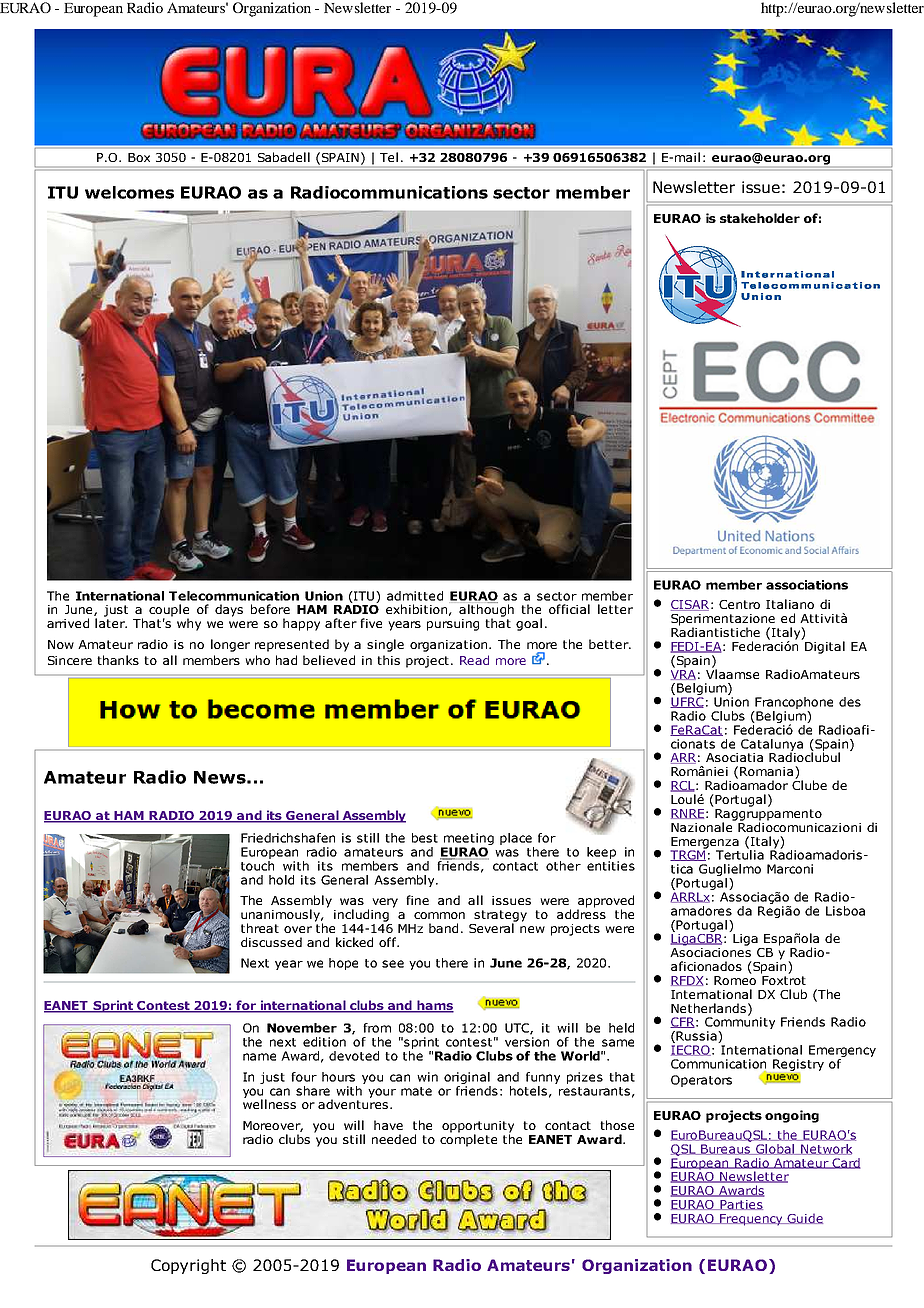 The height and width of the image is (1308, 924). What do you see at coordinates (790, 604) in the image?
I see `Italiano` at bounding box center [790, 604].
